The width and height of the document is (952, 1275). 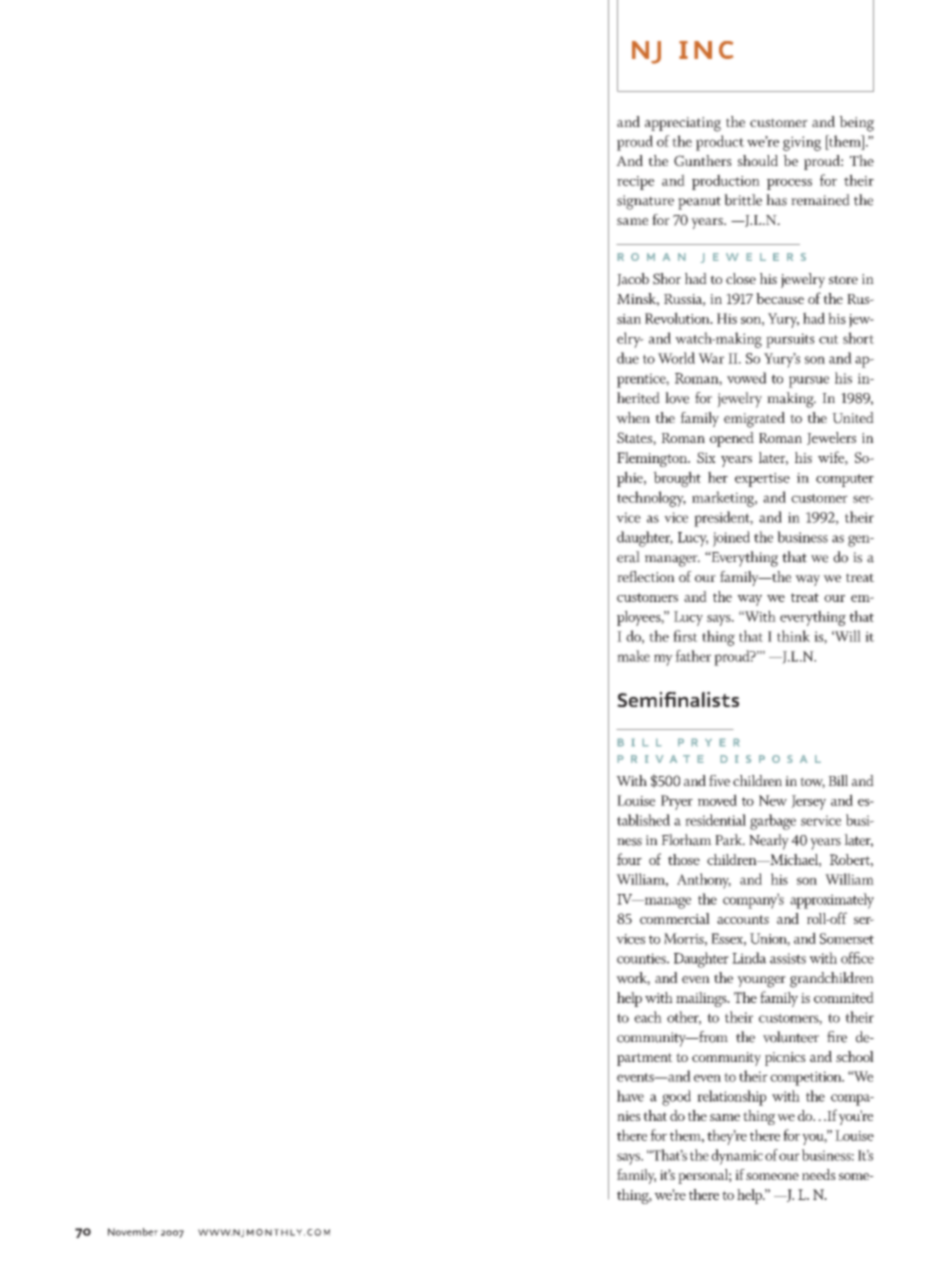 I want to click on signature, so click(x=645, y=202).
